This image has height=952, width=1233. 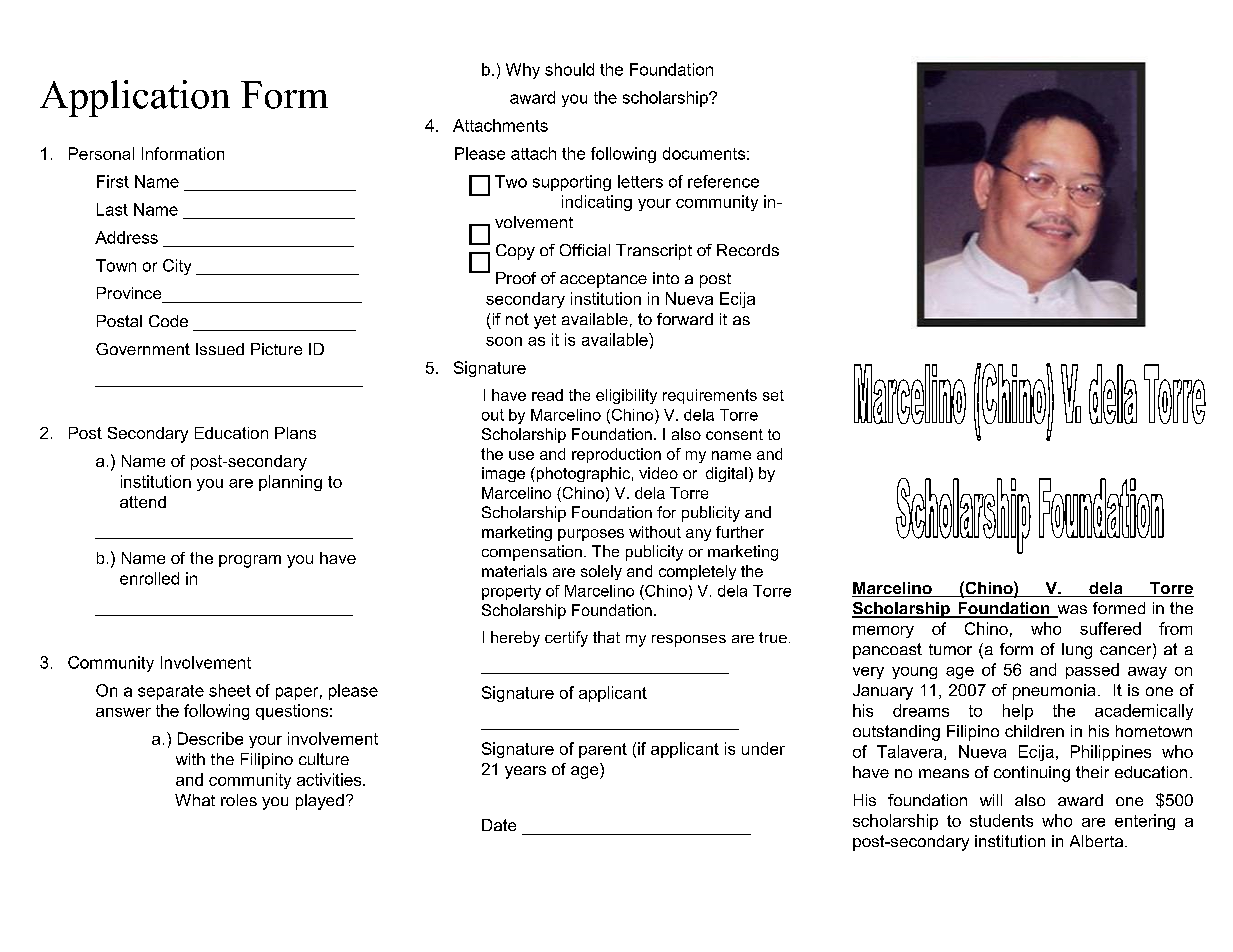 I want to click on reference, so click(x=723, y=181).
